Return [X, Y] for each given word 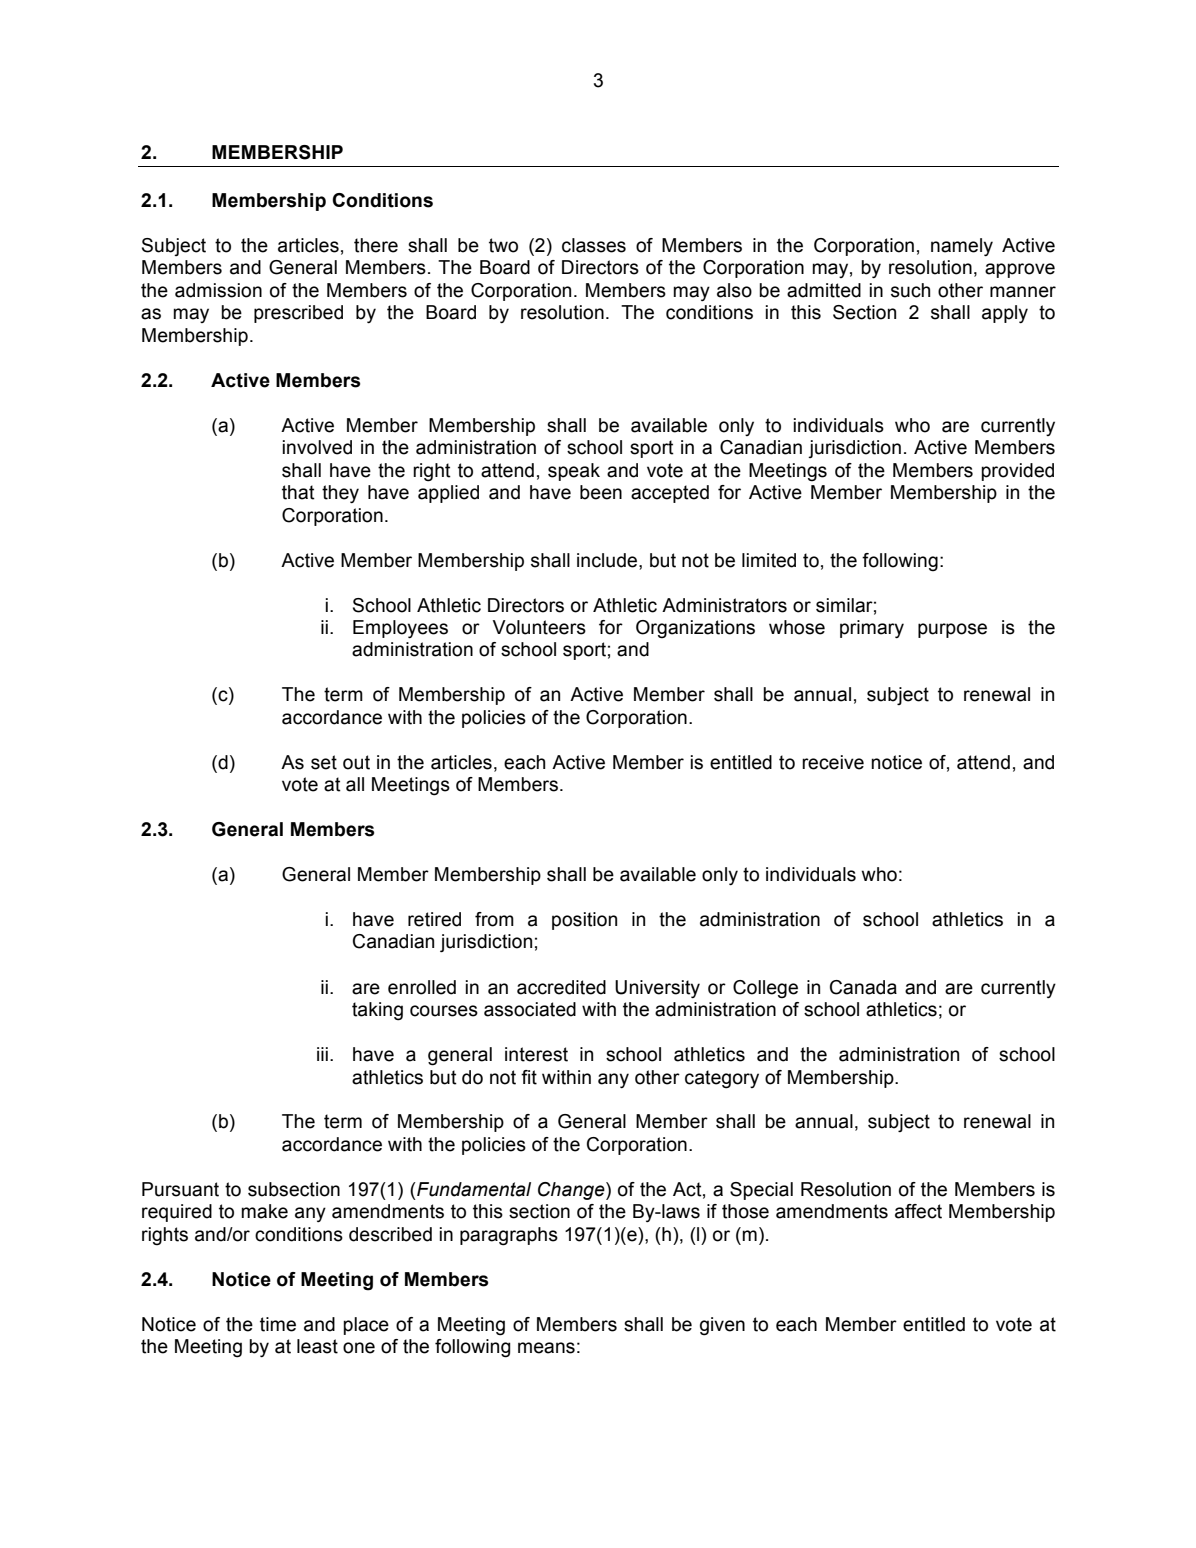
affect [918, 1211]
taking [377, 1011]
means [546, 1348]
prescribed [298, 314]
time [278, 1324]
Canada [863, 987]
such [910, 290]
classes [594, 245]
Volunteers [539, 627]
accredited [561, 987]
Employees [400, 629]
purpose [952, 630]
